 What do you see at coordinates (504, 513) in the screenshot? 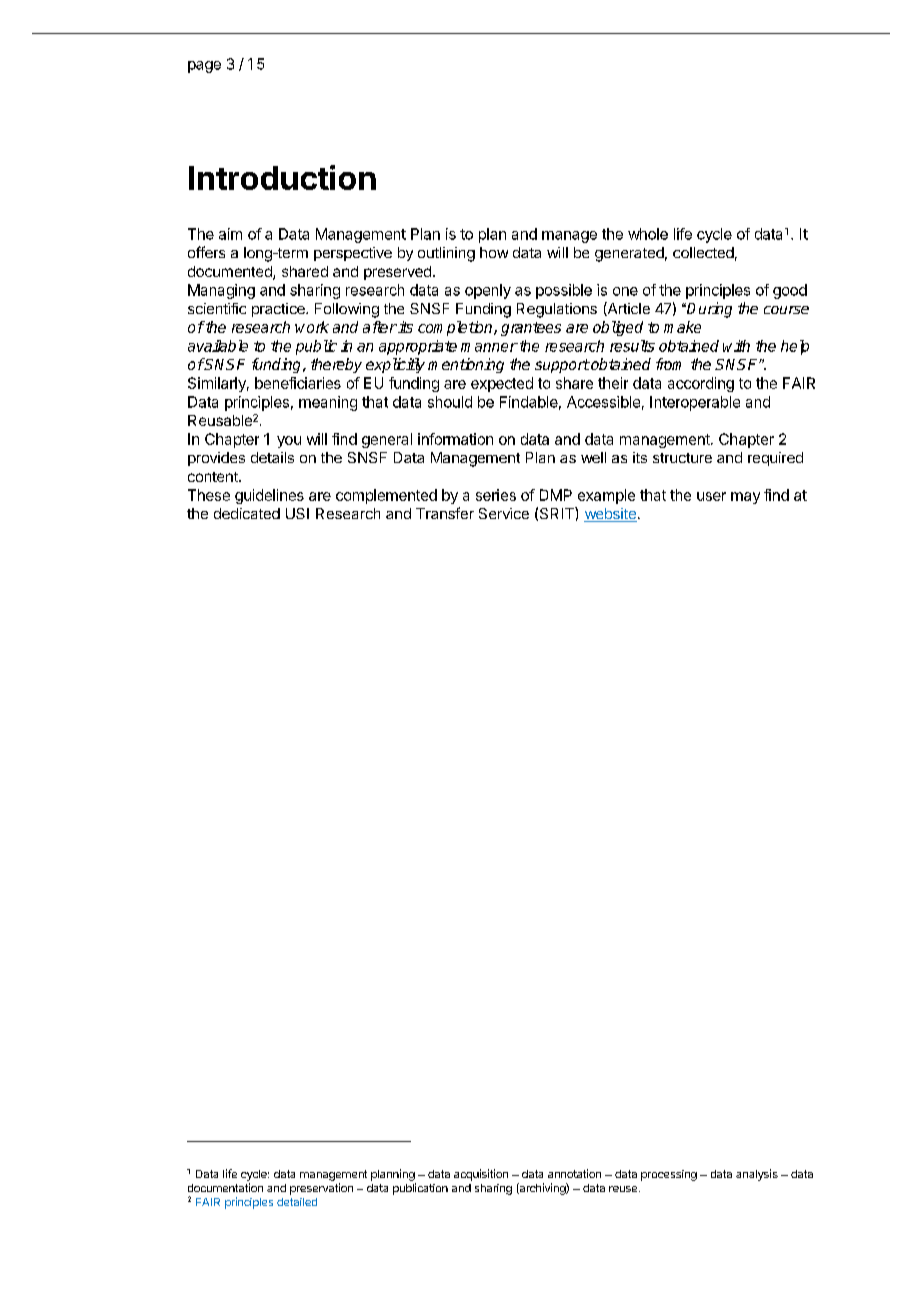
I see `Service` at bounding box center [504, 513].
